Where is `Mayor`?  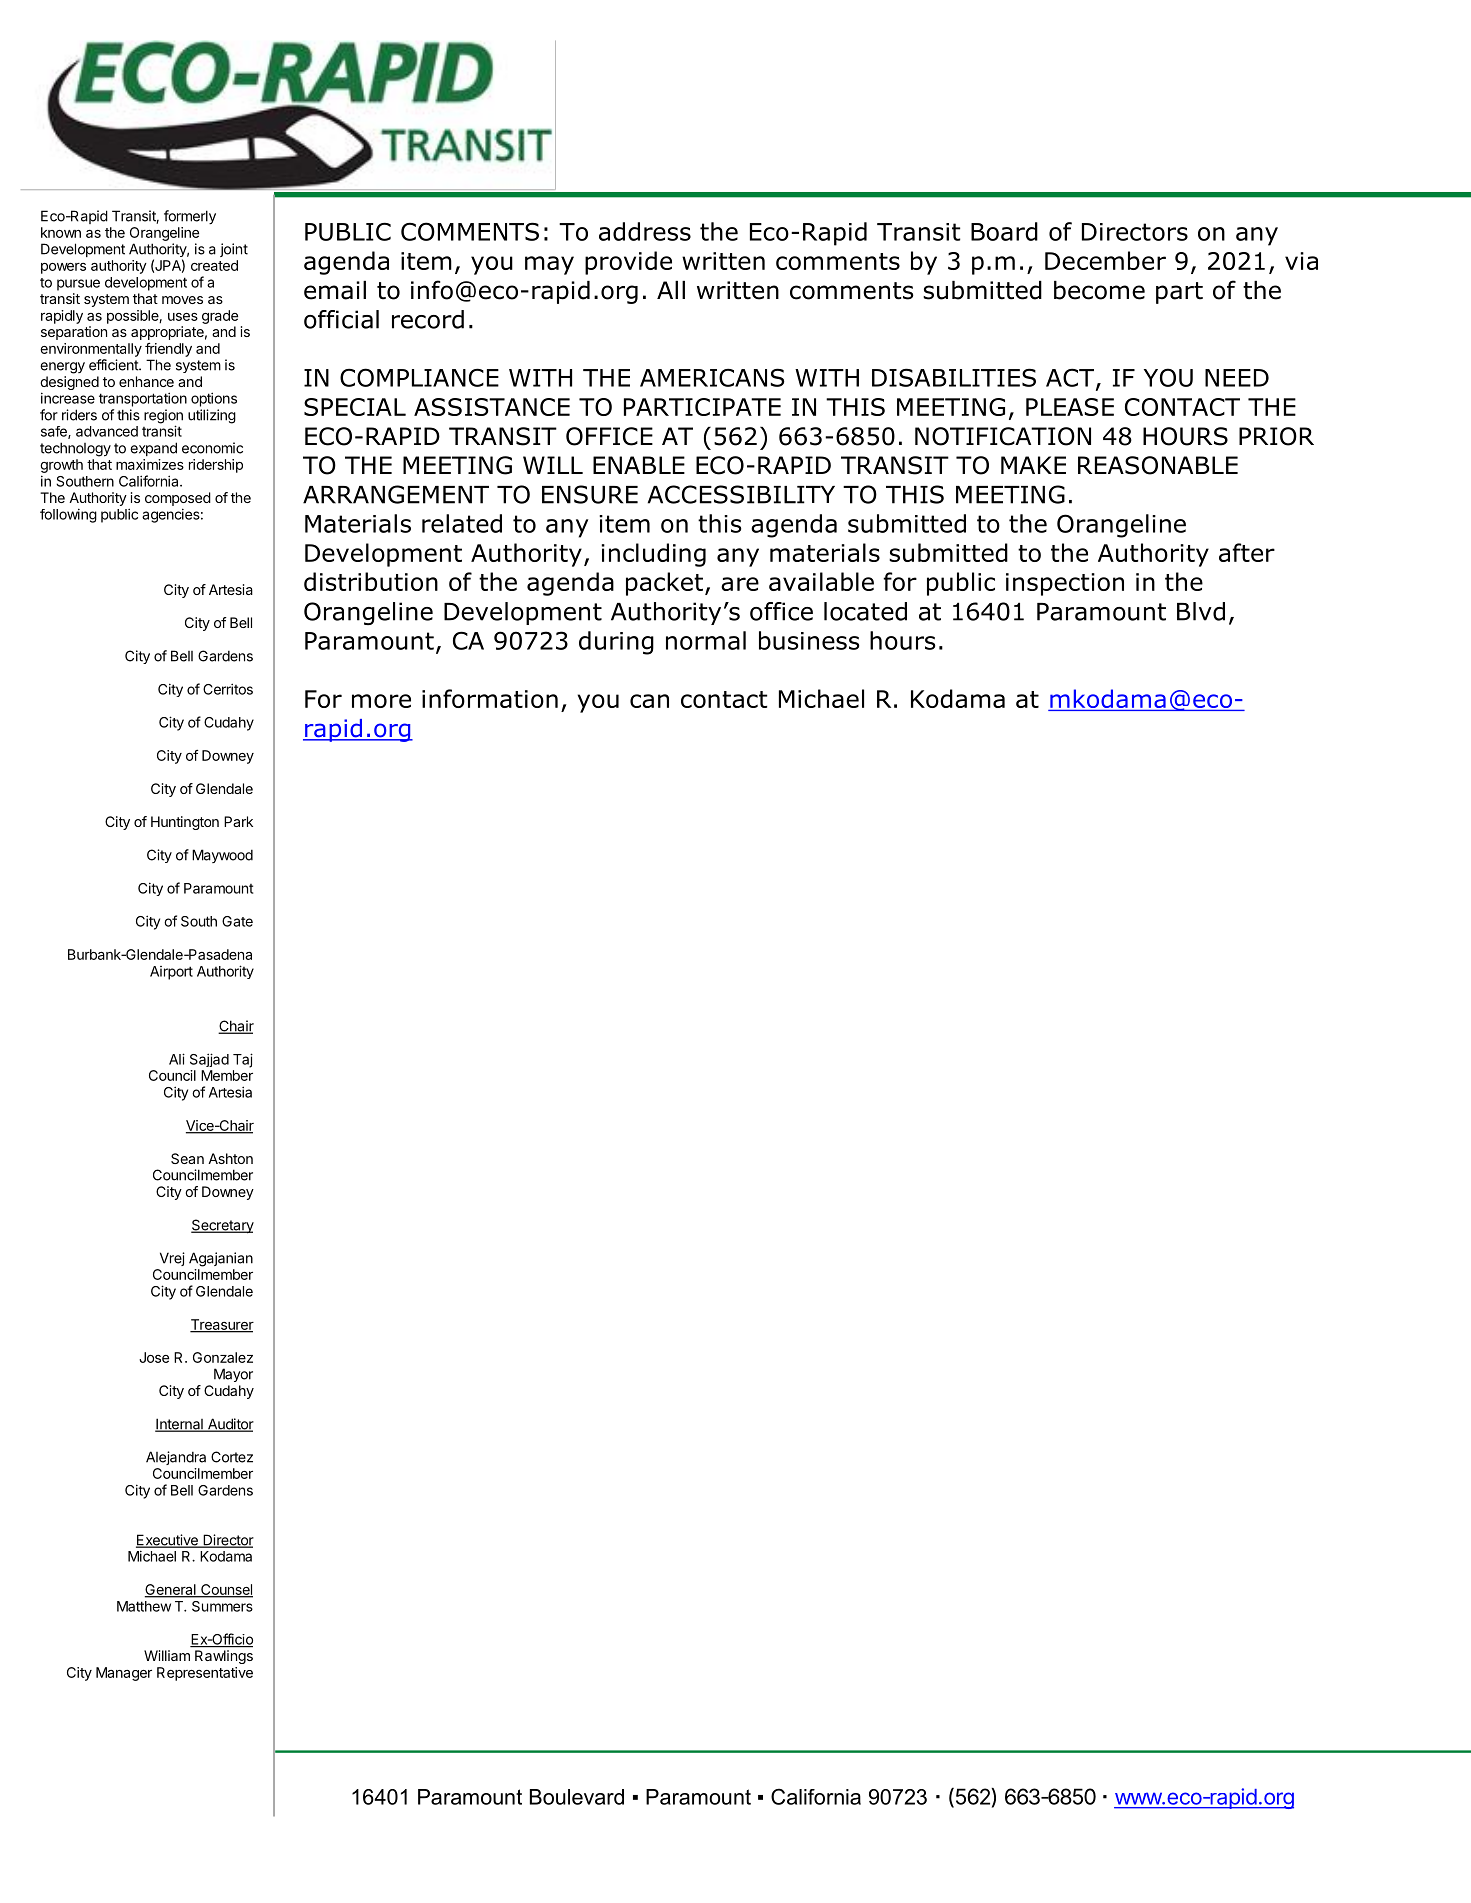 Mayor is located at coordinates (233, 1375).
